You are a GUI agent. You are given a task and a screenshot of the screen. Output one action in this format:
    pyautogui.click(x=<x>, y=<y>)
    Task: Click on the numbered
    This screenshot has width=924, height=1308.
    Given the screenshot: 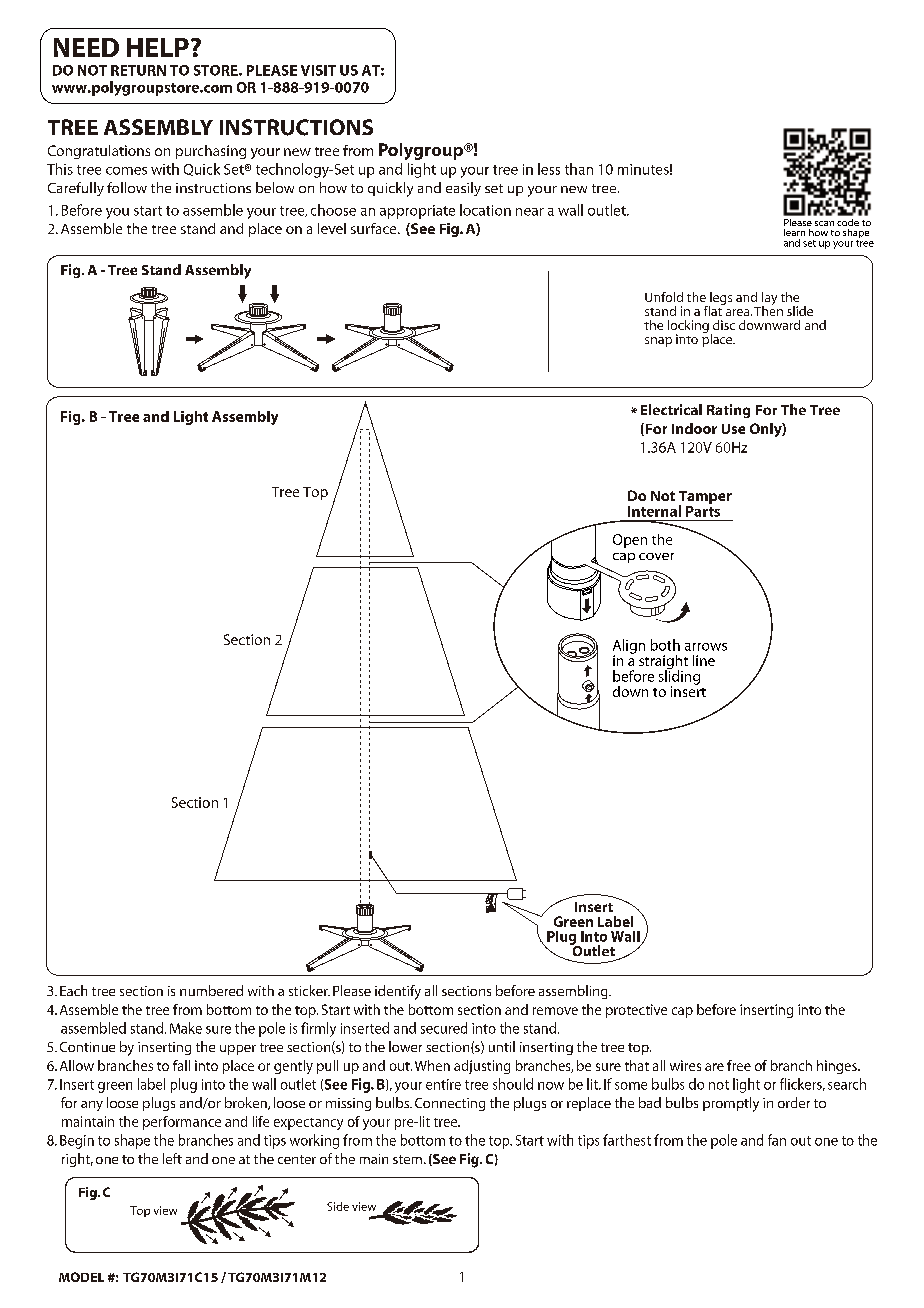 What is the action you would take?
    pyautogui.click(x=211, y=990)
